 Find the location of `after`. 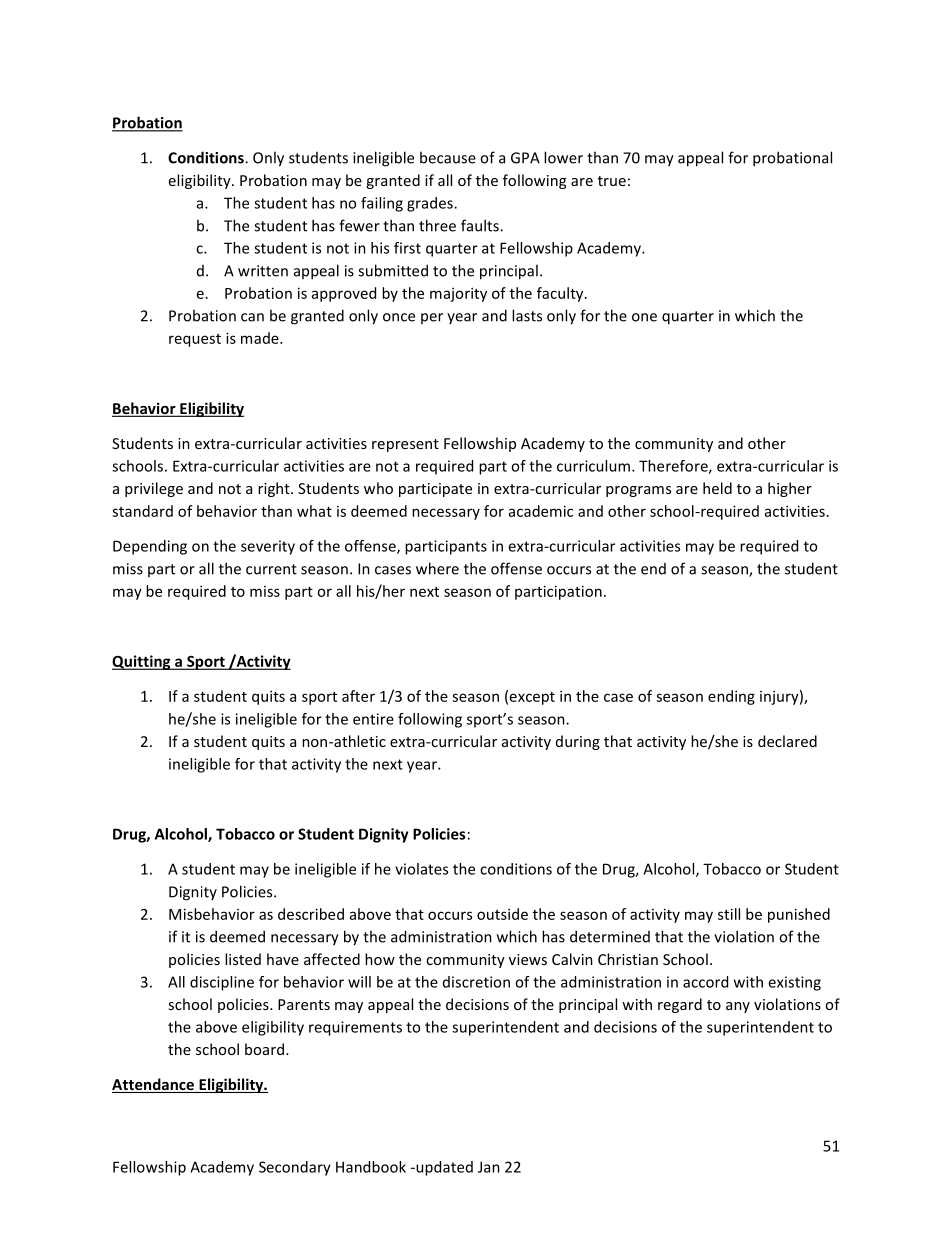

after is located at coordinates (358, 696).
